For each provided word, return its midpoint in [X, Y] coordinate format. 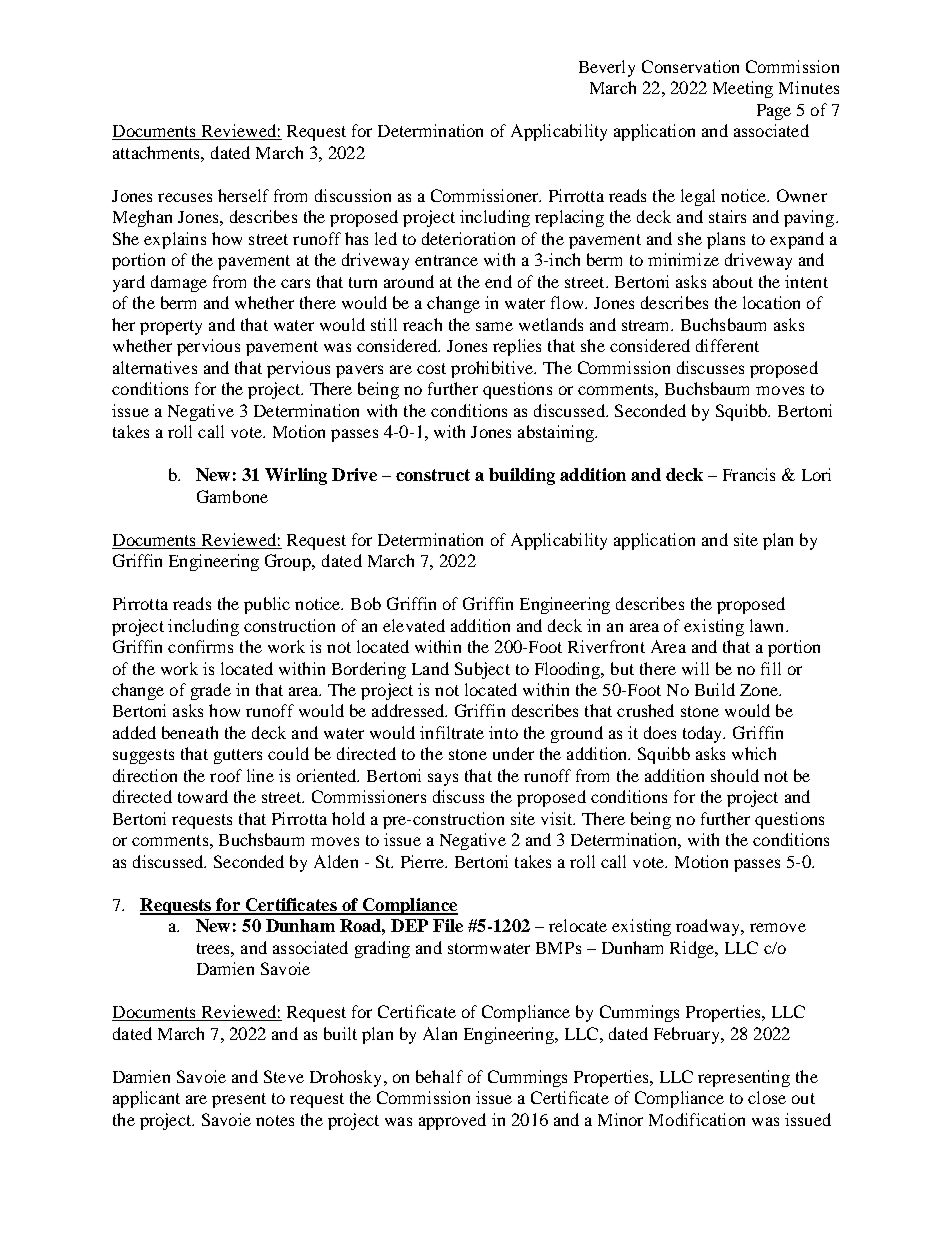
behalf [439, 1076]
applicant [146, 1099]
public [267, 605]
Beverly [607, 68]
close [767, 1097]
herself [243, 195]
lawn [768, 625]
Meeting [743, 89]
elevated [414, 625]
